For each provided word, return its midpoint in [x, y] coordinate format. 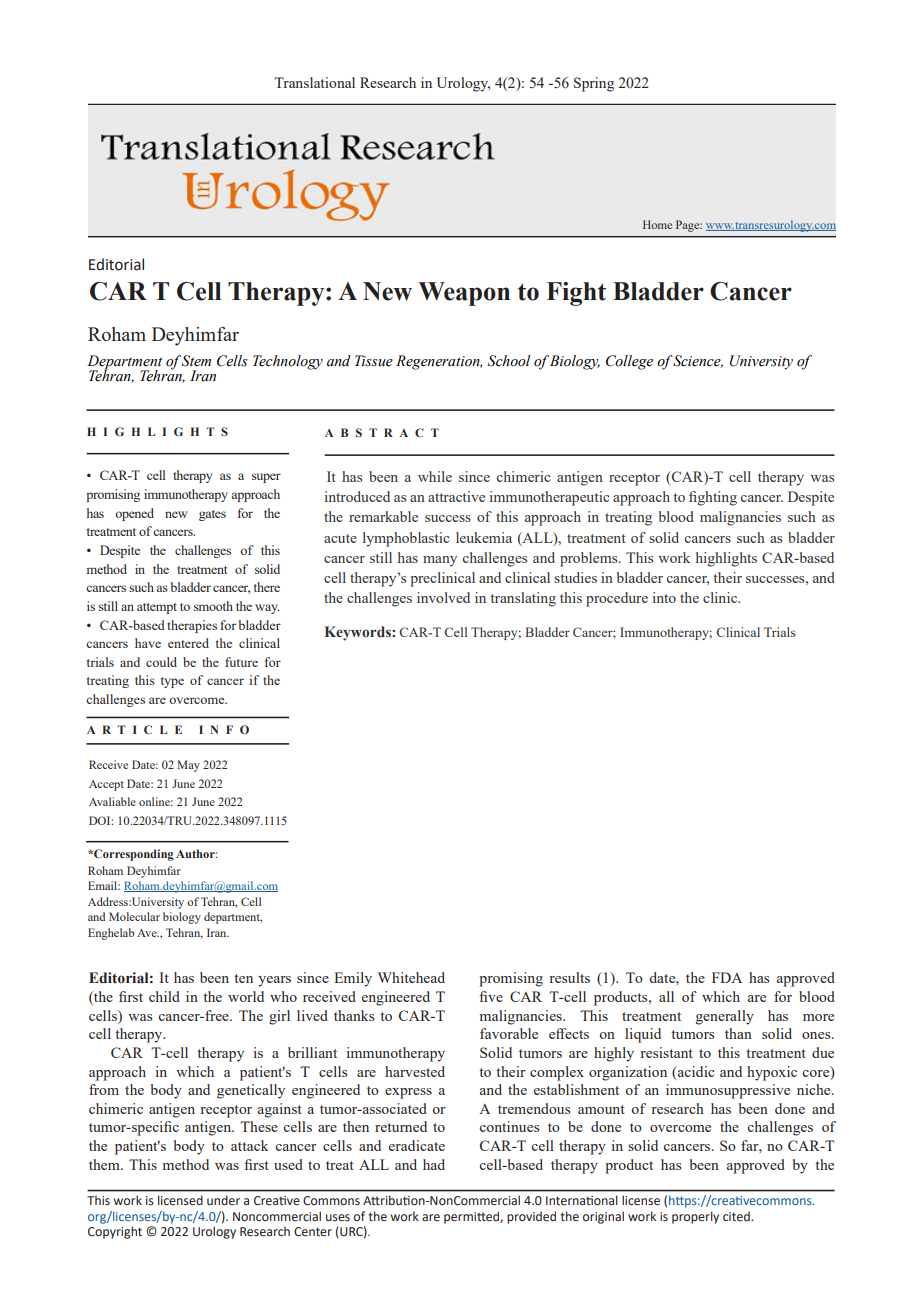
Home [657, 224]
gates [212, 515]
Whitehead [411, 977]
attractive [456, 496]
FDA [727, 977]
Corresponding [133, 855]
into [664, 597]
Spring [594, 84]
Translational [314, 82]
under [223, 1200]
